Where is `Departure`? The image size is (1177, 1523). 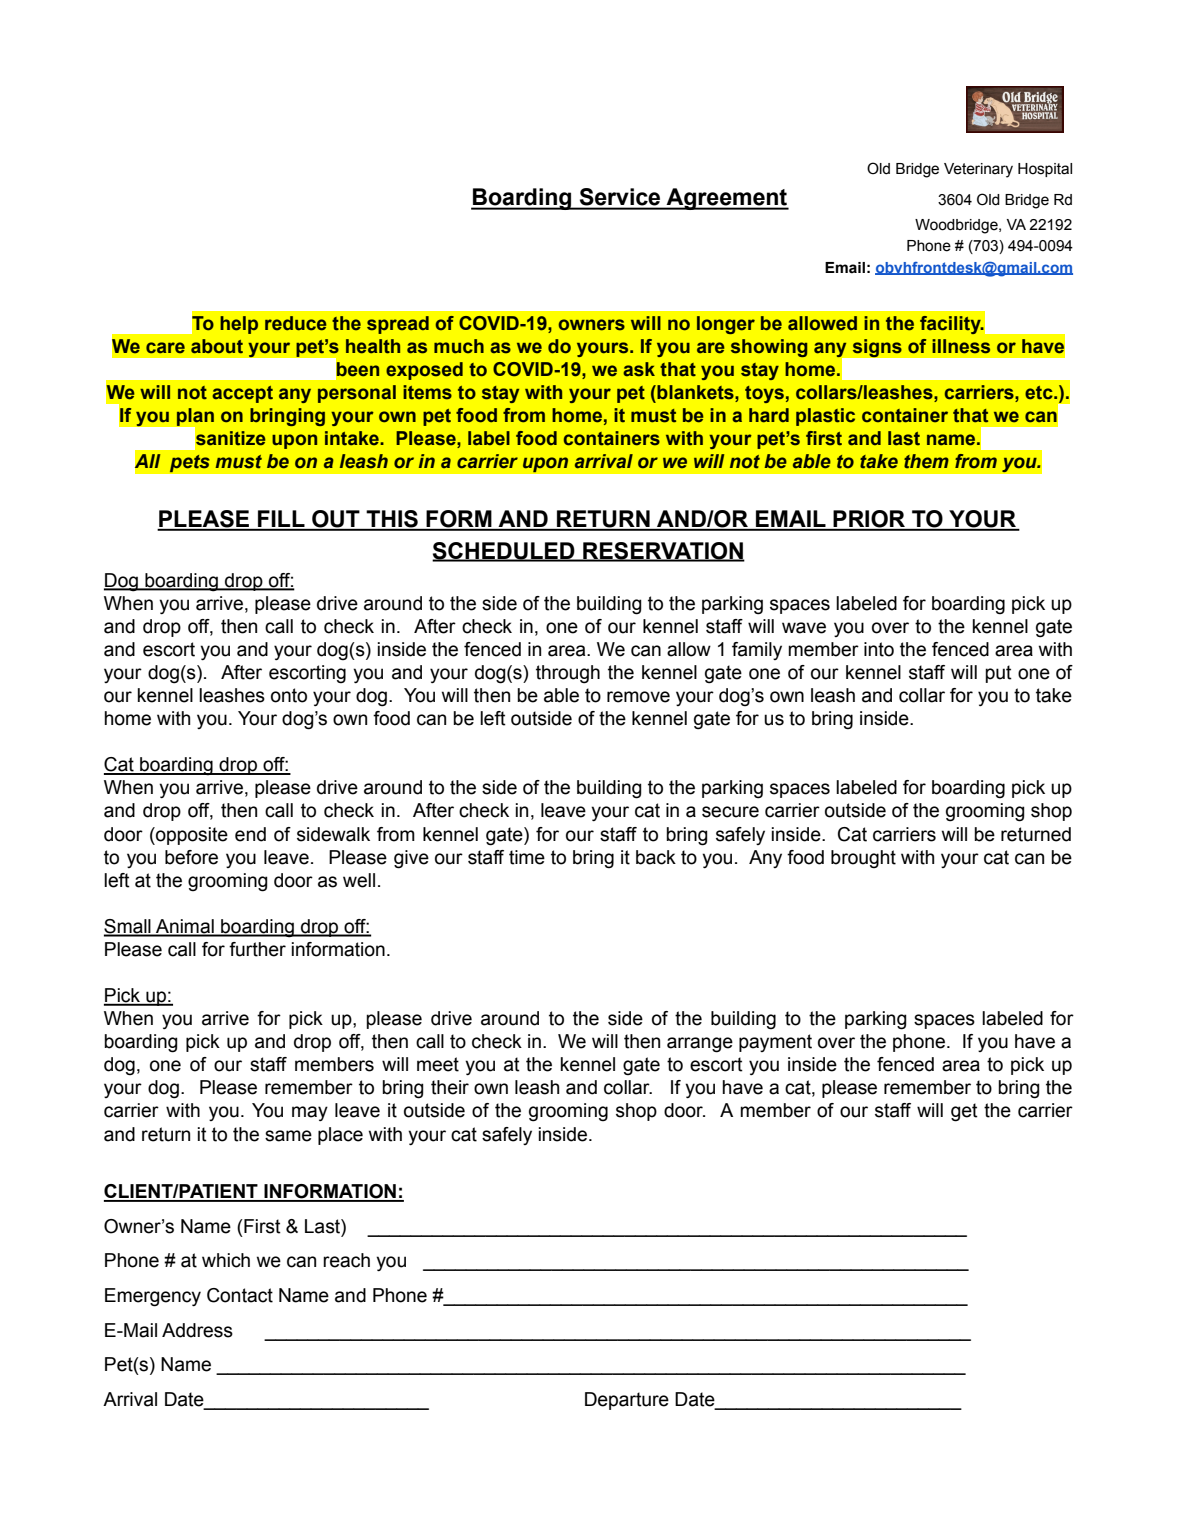 Departure is located at coordinates (627, 1401).
